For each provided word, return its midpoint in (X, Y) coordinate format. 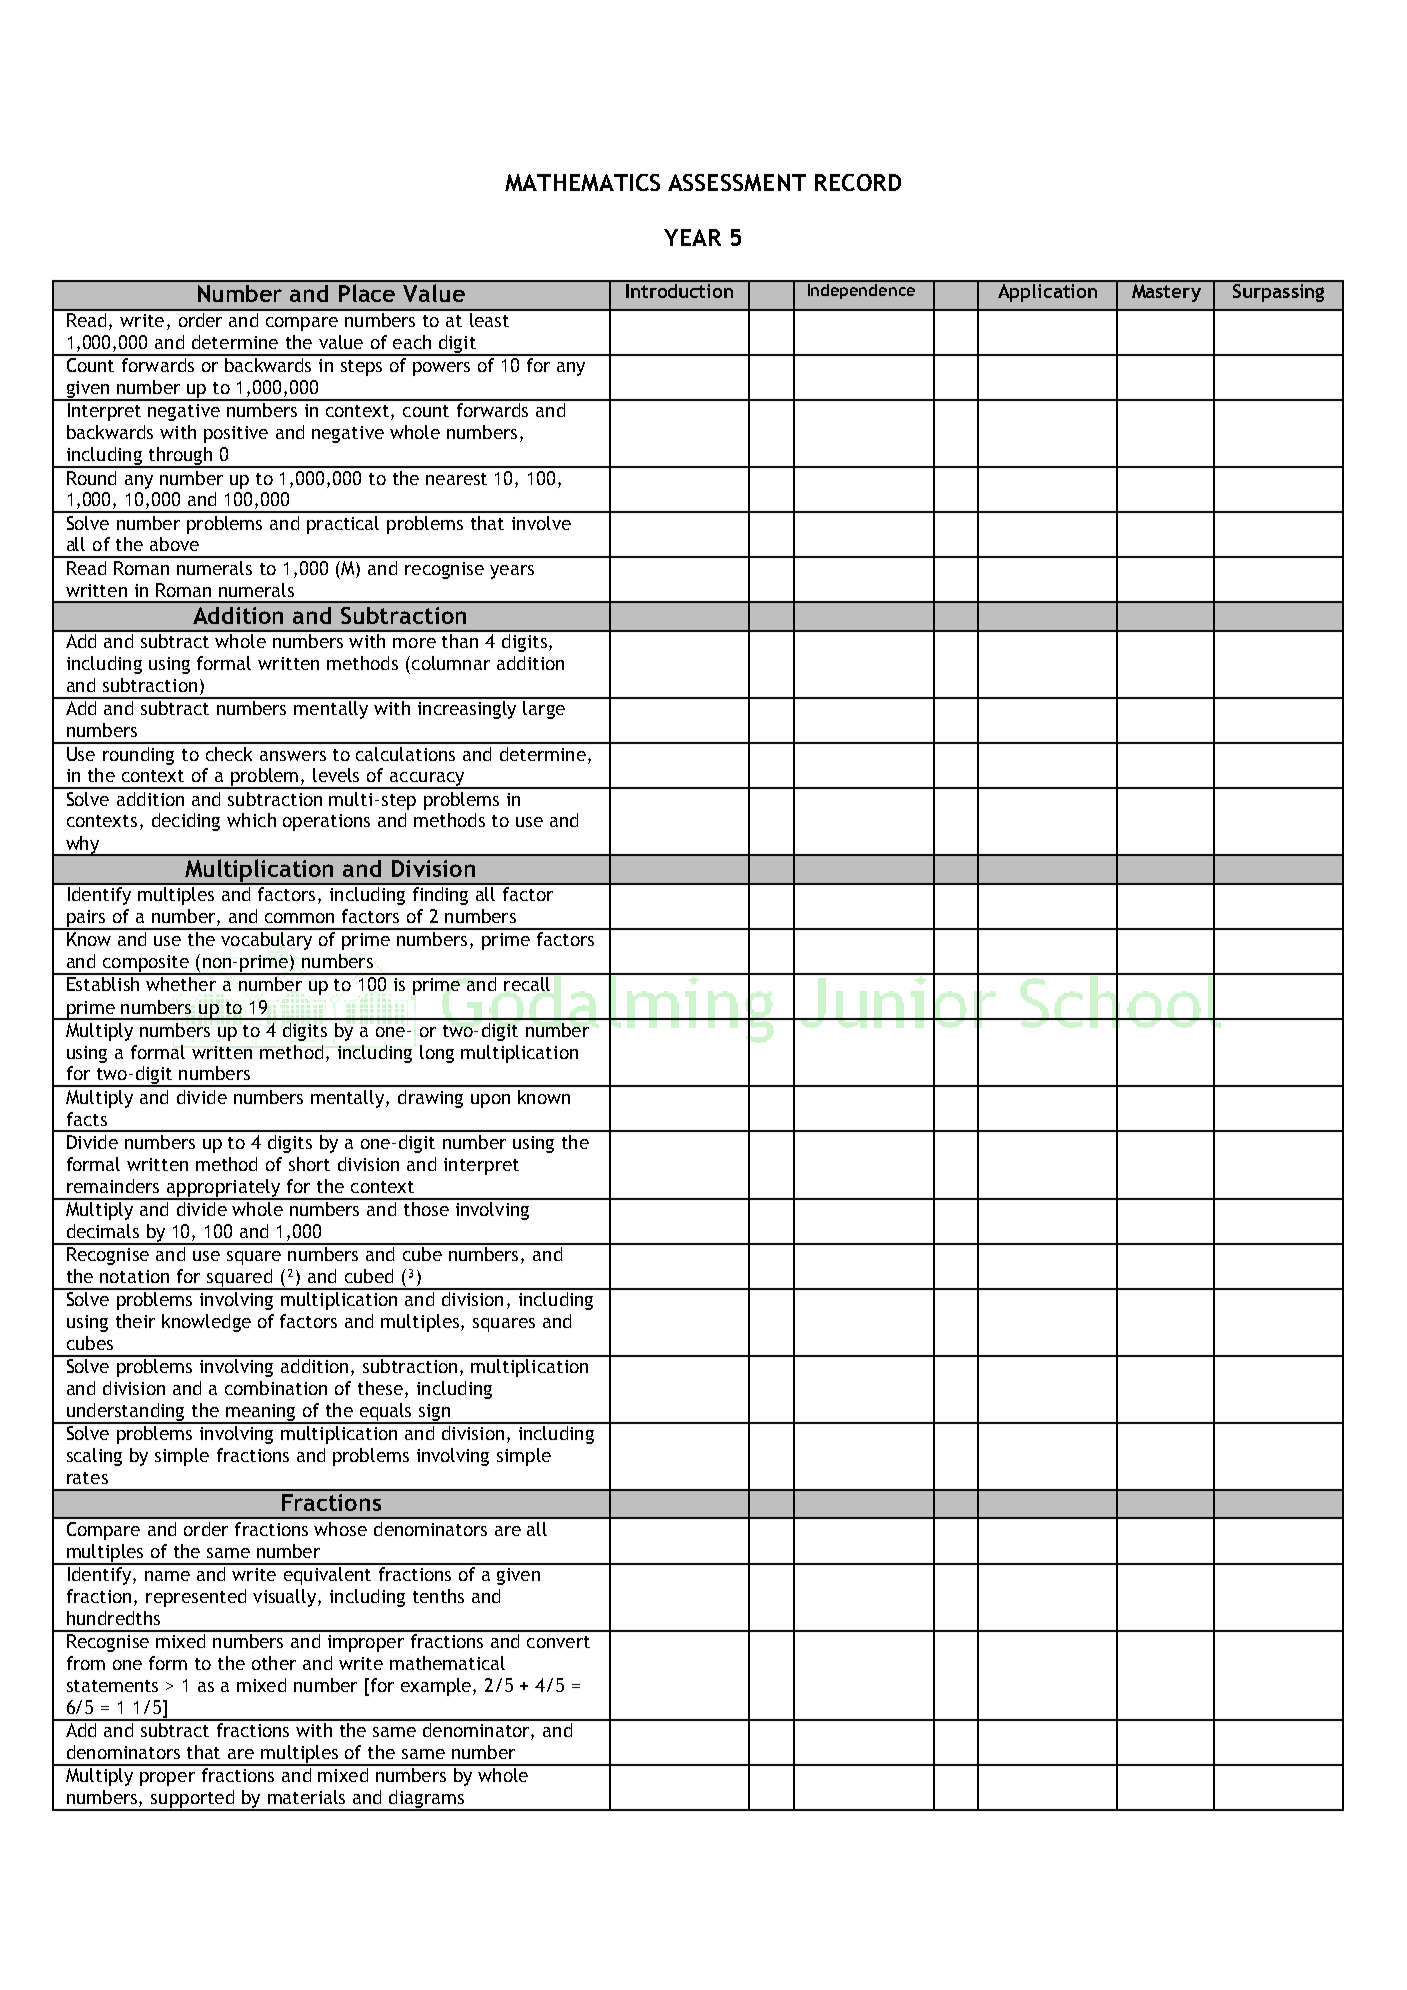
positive (236, 434)
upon (490, 1101)
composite (145, 965)
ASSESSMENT (737, 182)
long (437, 1054)
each (412, 342)
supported (193, 1800)
